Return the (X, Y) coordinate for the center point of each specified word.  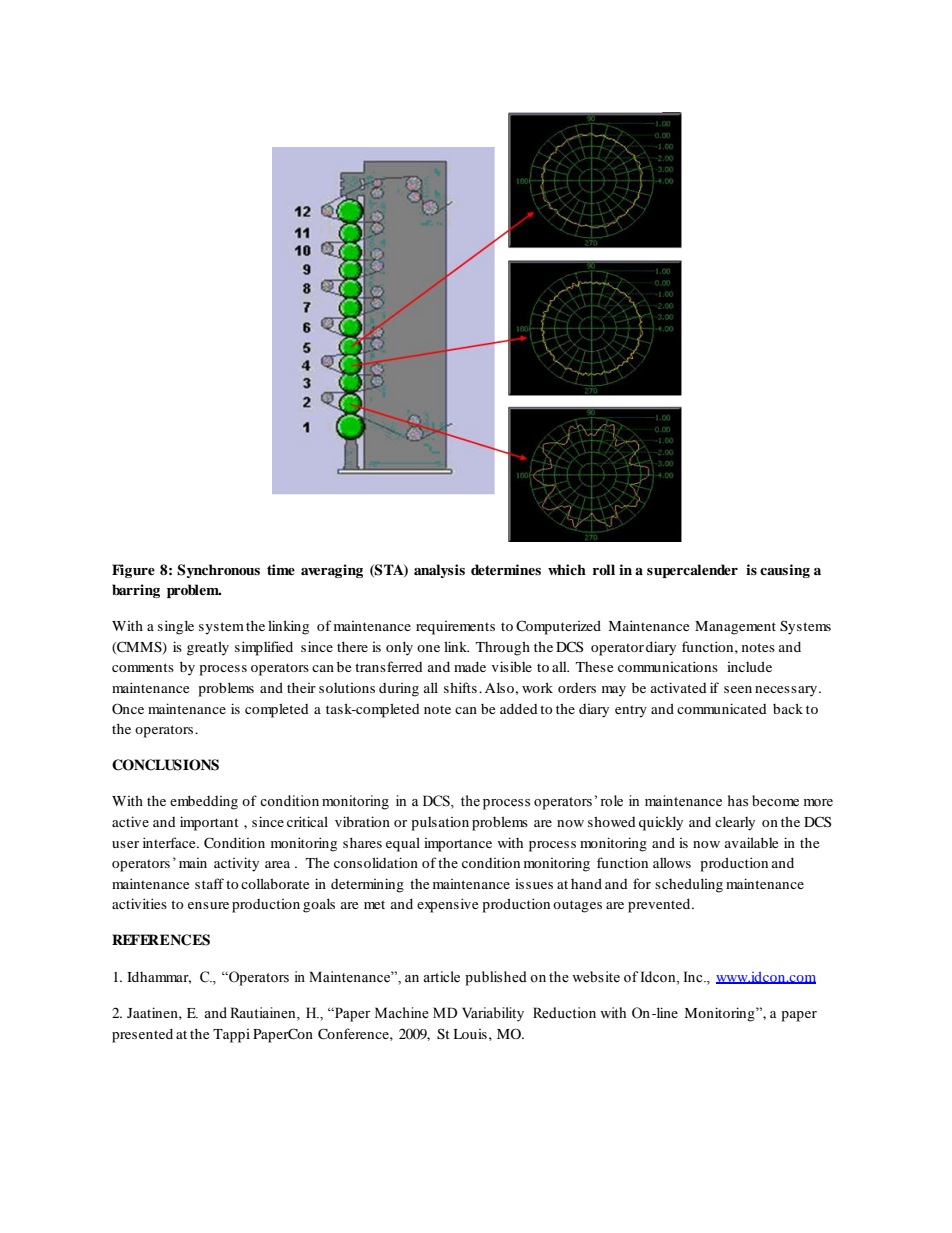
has (738, 801)
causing (785, 571)
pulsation (440, 824)
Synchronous (218, 571)
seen (738, 689)
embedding (204, 802)
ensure (208, 905)
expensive (447, 905)
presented (142, 1035)
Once (128, 708)
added (519, 708)
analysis (439, 571)
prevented (660, 905)
